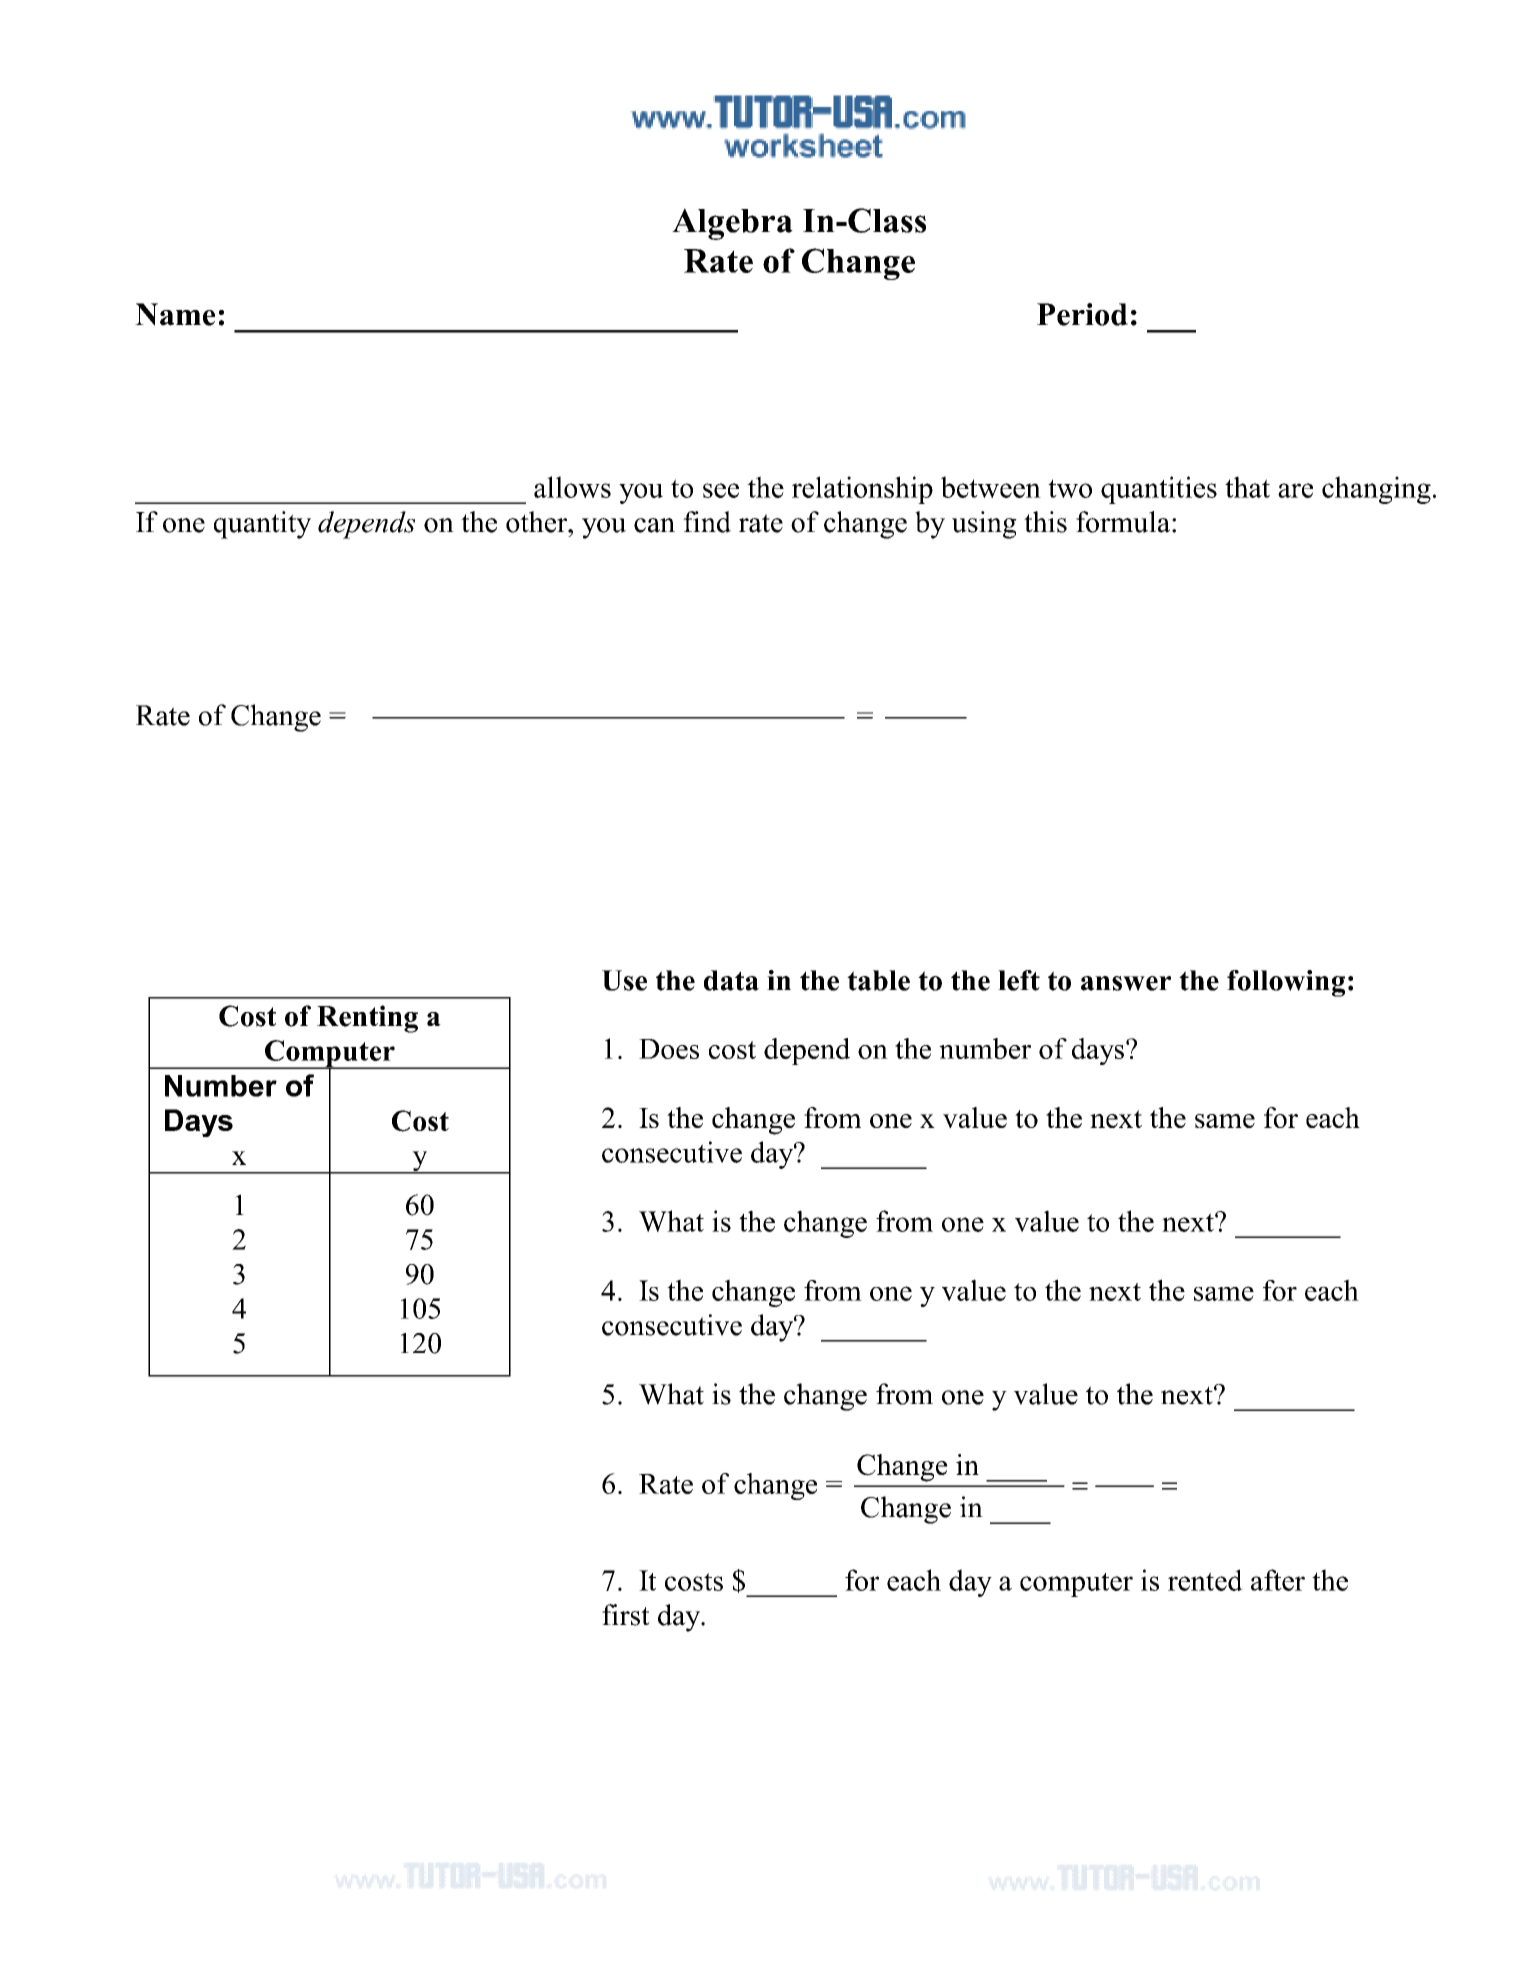  What do you see at coordinates (1278, 1580) in the screenshot?
I see `after` at bounding box center [1278, 1580].
